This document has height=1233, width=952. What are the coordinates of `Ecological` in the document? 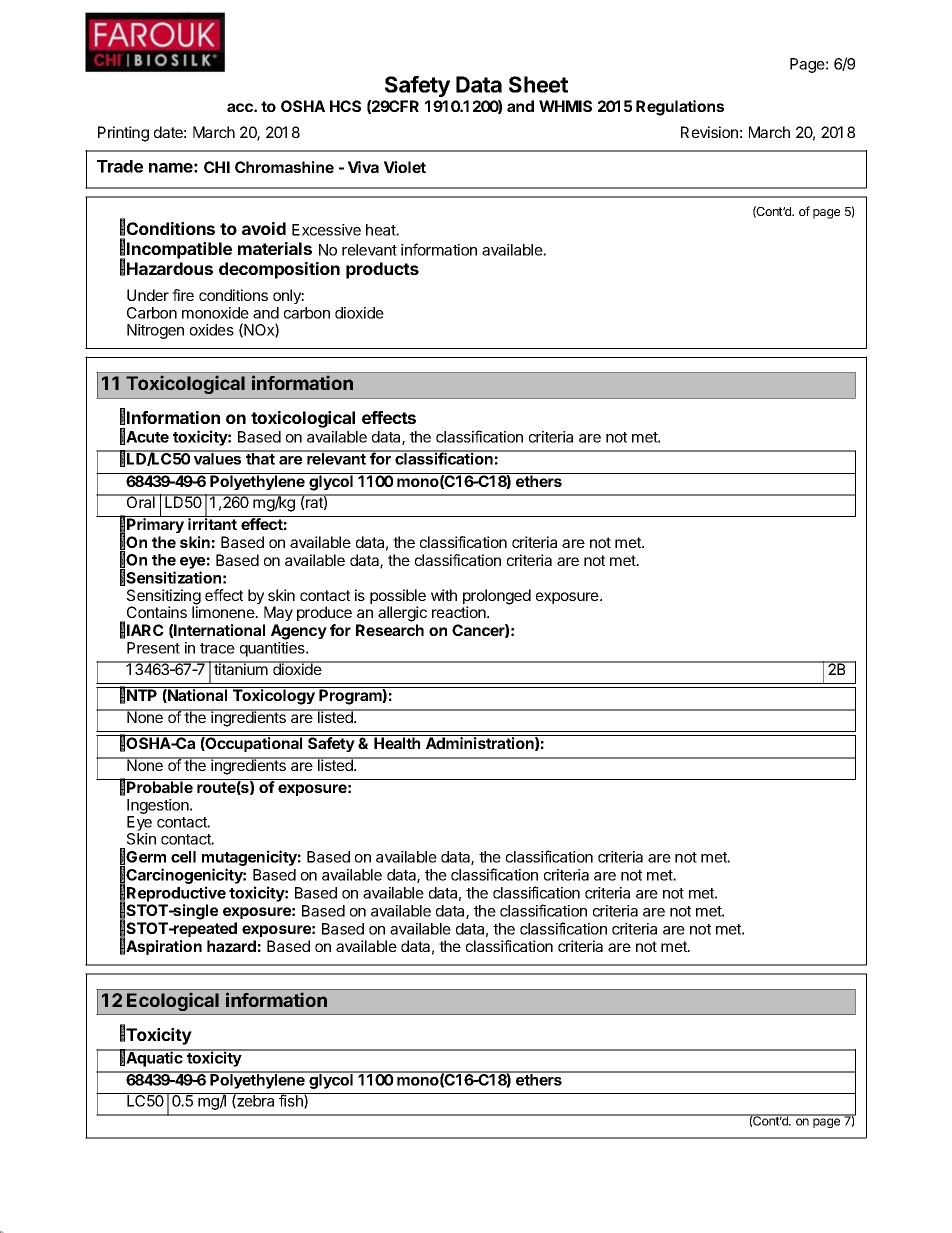 It's located at (172, 1002).
